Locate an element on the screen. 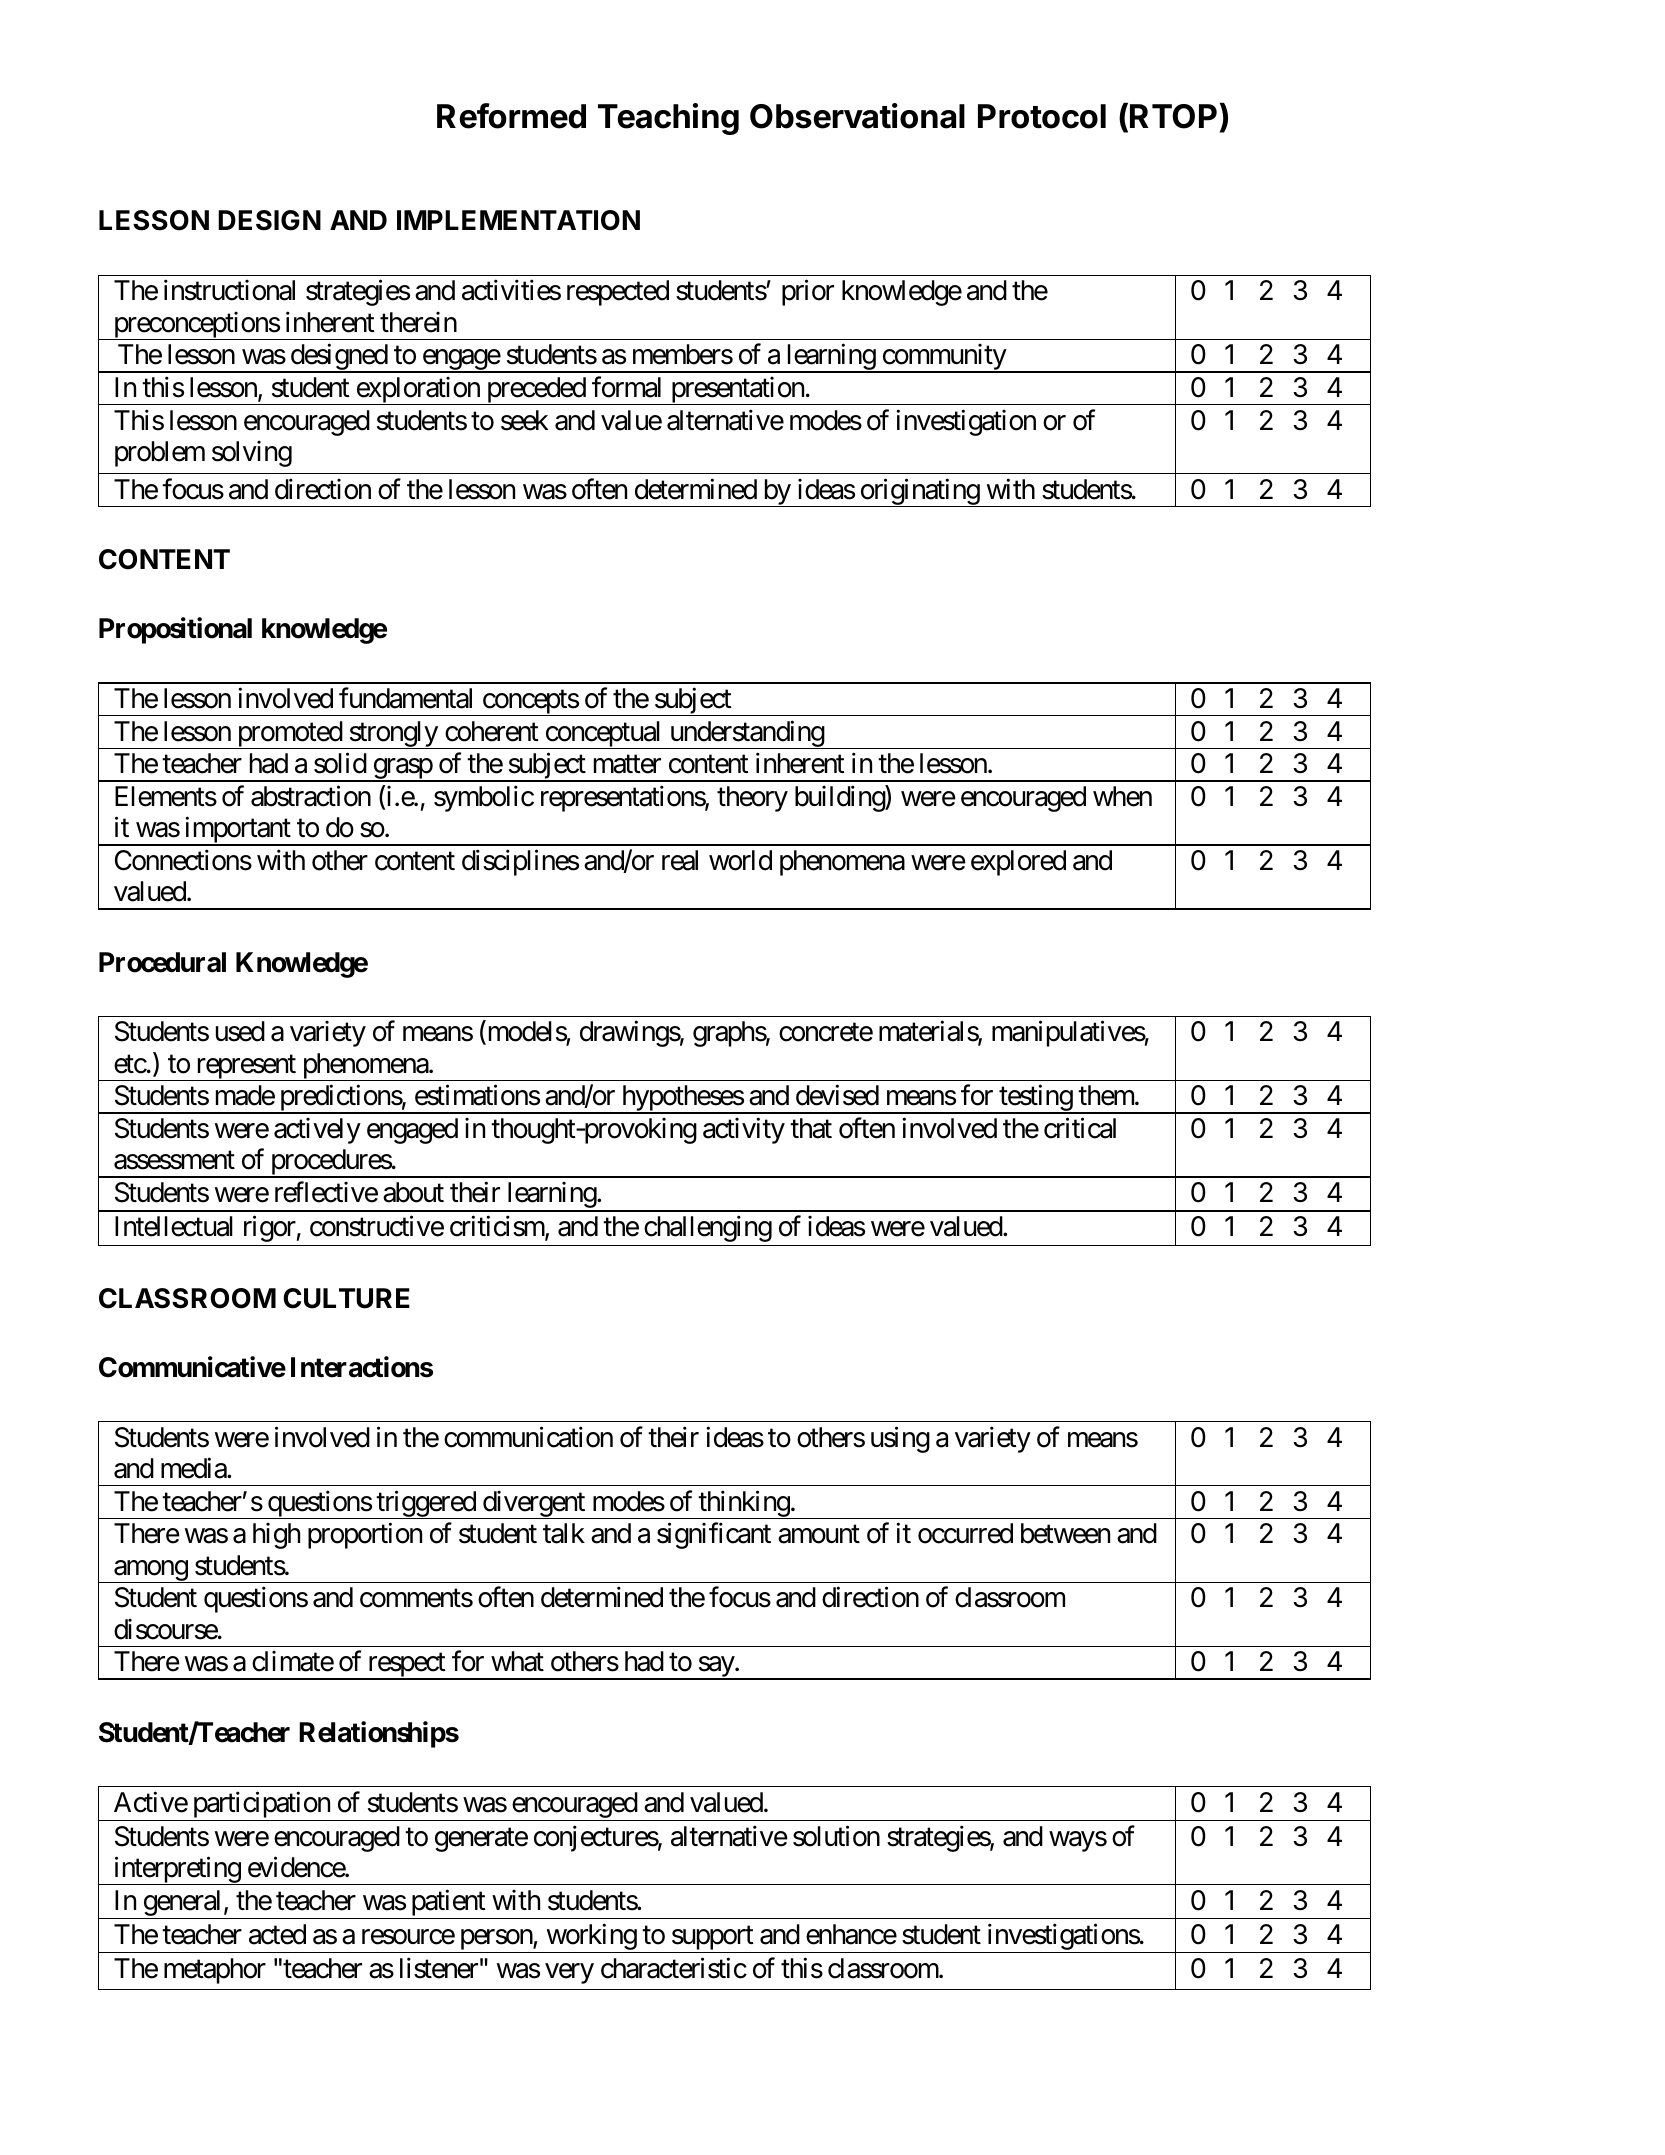 This screenshot has width=1665, height=2155. Protocol is located at coordinates (1042, 116).
